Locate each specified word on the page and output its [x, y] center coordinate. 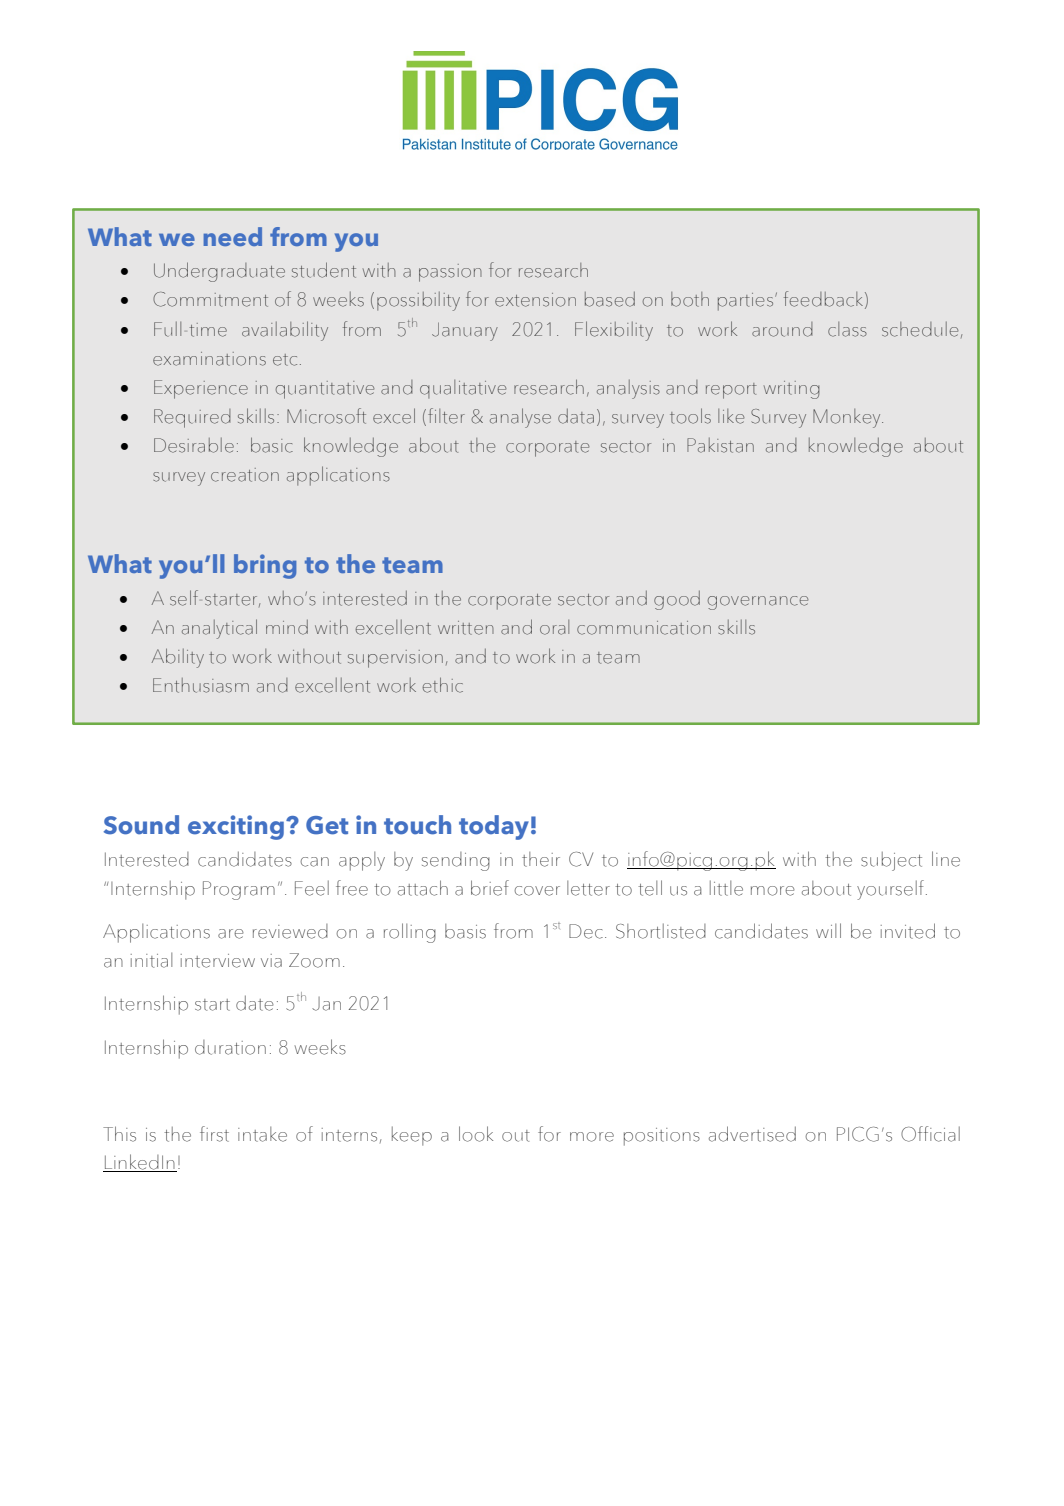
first [214, 1134]
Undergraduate [219, 272]
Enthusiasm [201, 685]
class [847, 329]
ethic [443, 685]
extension [535, 300]
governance [758, 603]
